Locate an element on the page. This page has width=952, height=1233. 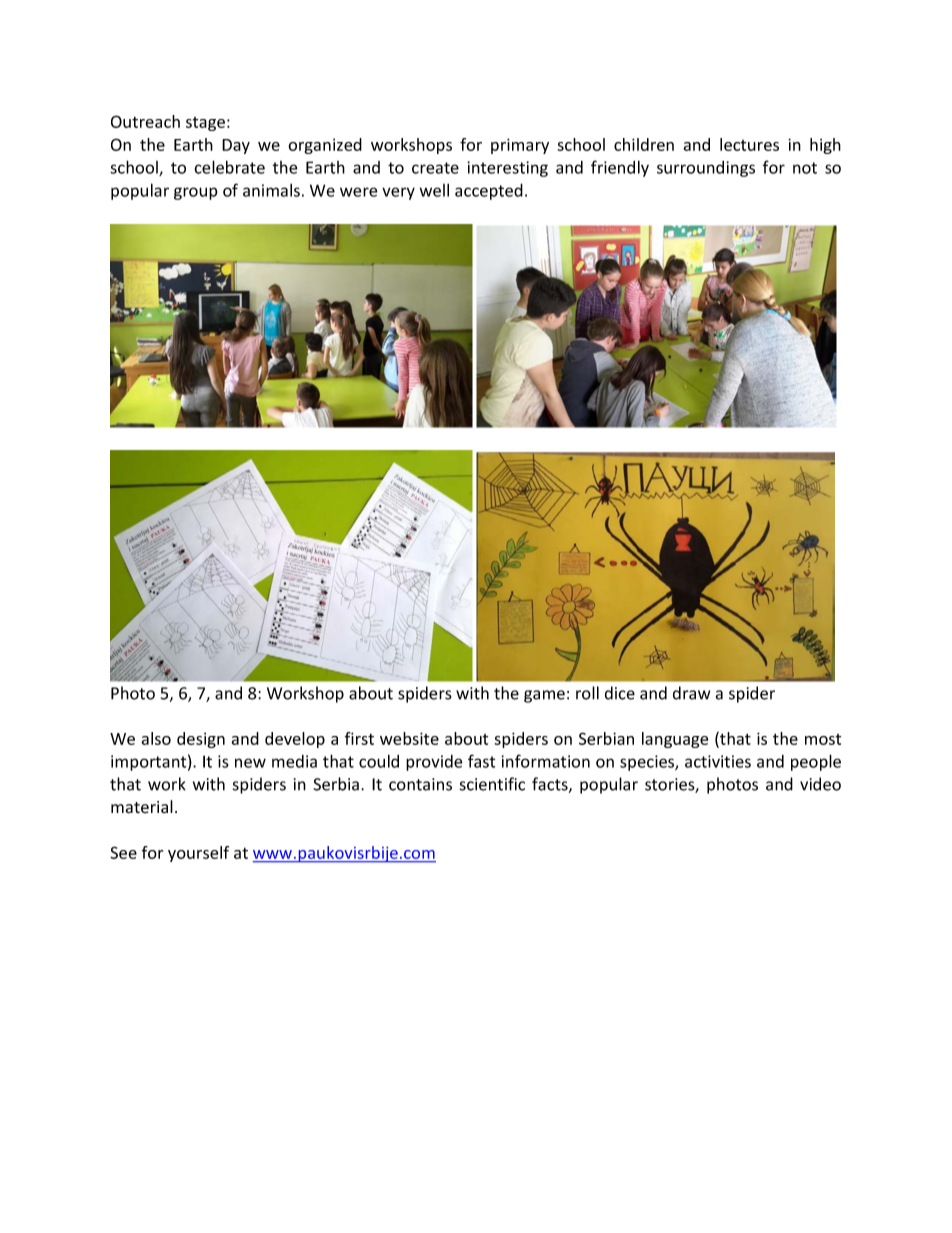
group is located at coordinates (196, 193).
